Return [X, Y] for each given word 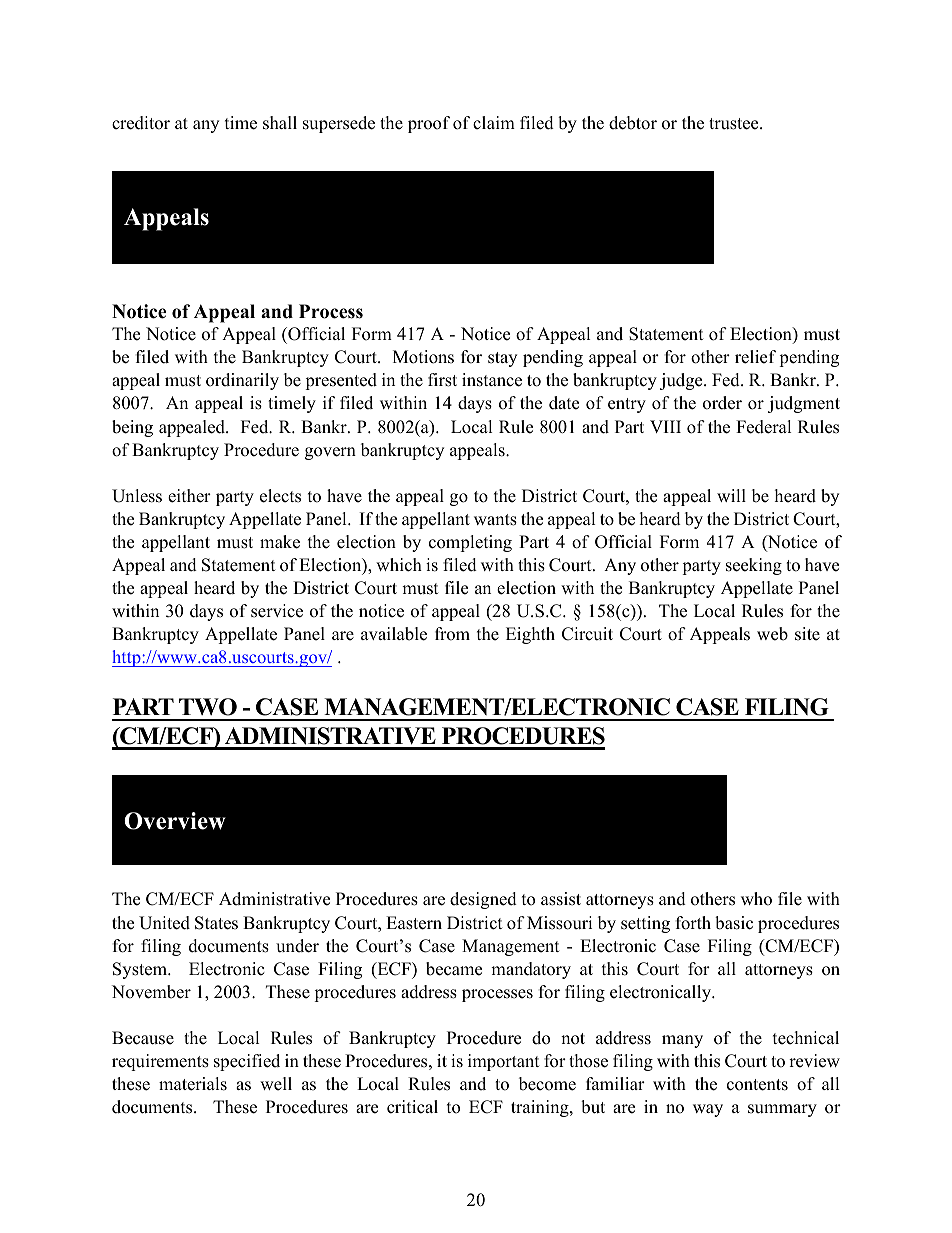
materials [193, 1084]
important [504, 1062]
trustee [735, 124]
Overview [175, 821]
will [731, 495]
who [756, 899]
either [189, 496]
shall [280, 123]
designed [483, 900]
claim [494, 123]
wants [495, 520]
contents [757, 1085]
